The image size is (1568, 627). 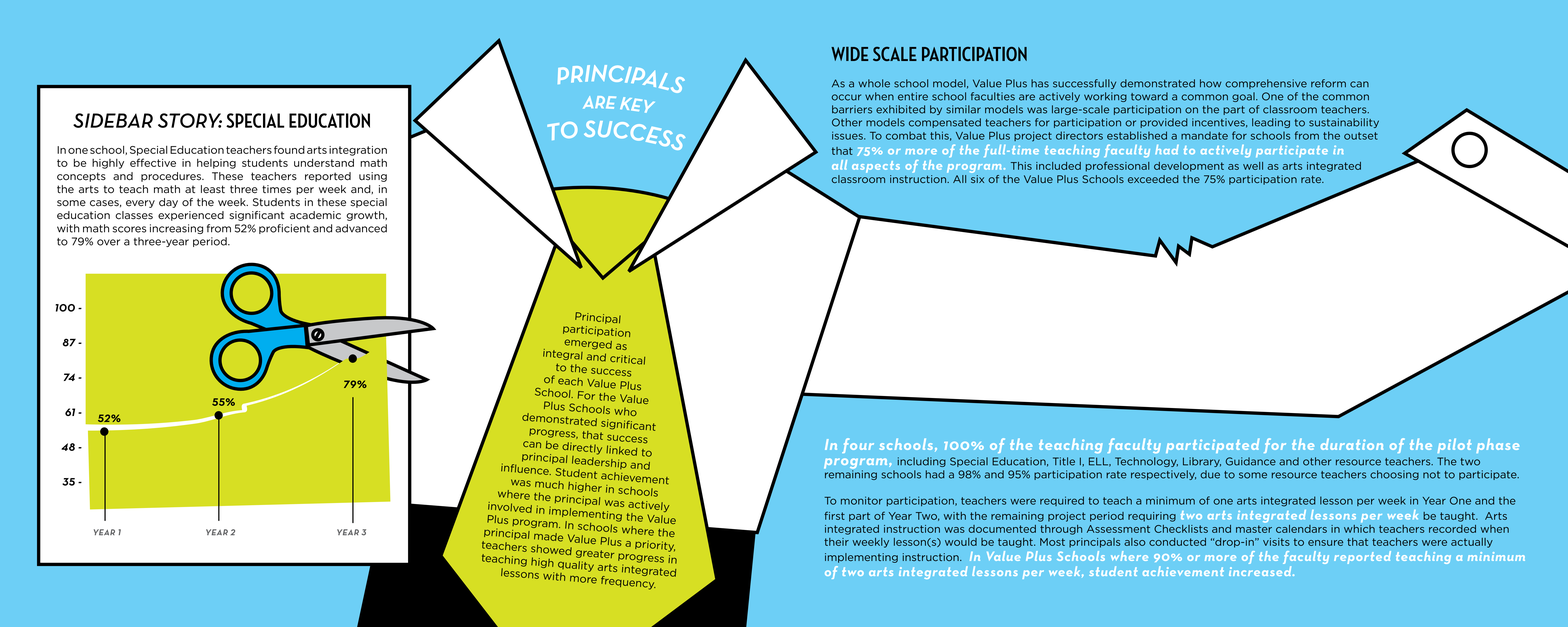 I want to click on pilot, so click(x=1454, y=445).
